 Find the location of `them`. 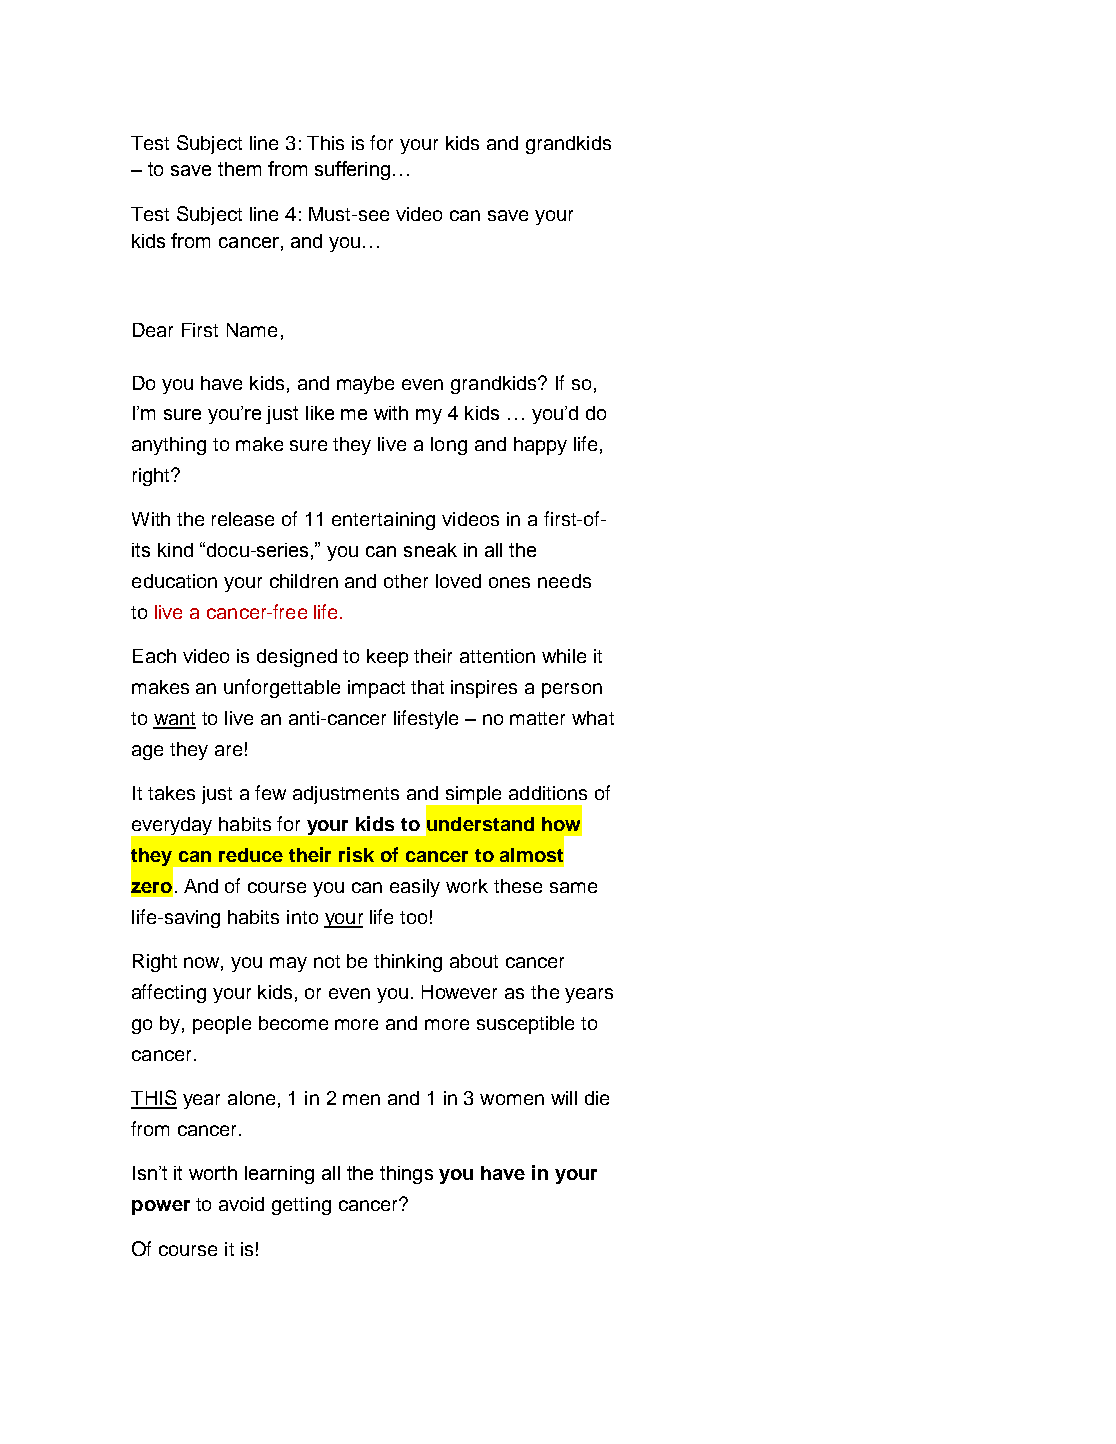

them is located at coordinates (239, 169).
